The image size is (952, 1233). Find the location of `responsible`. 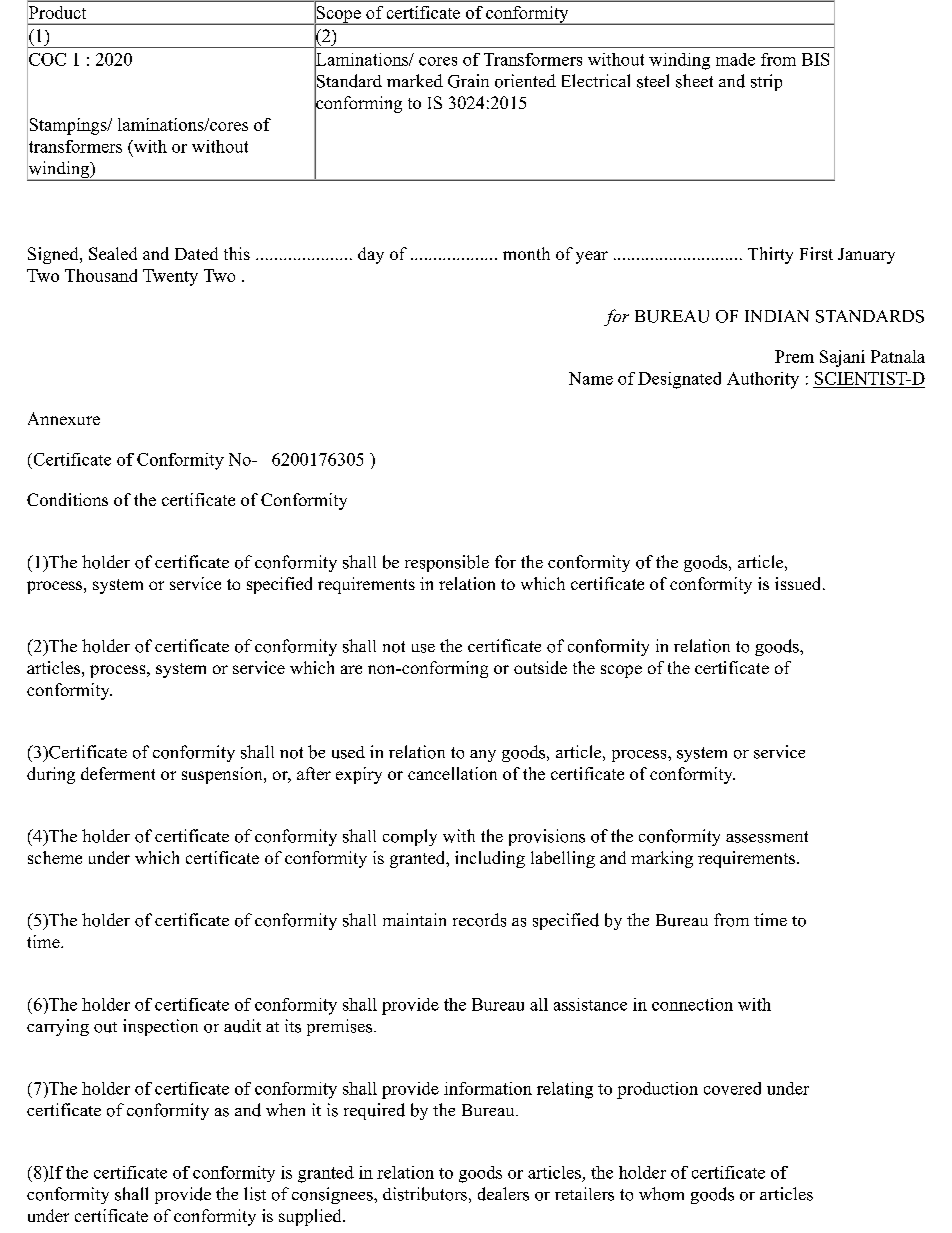

responsible is located at coordinates (447, 563).
